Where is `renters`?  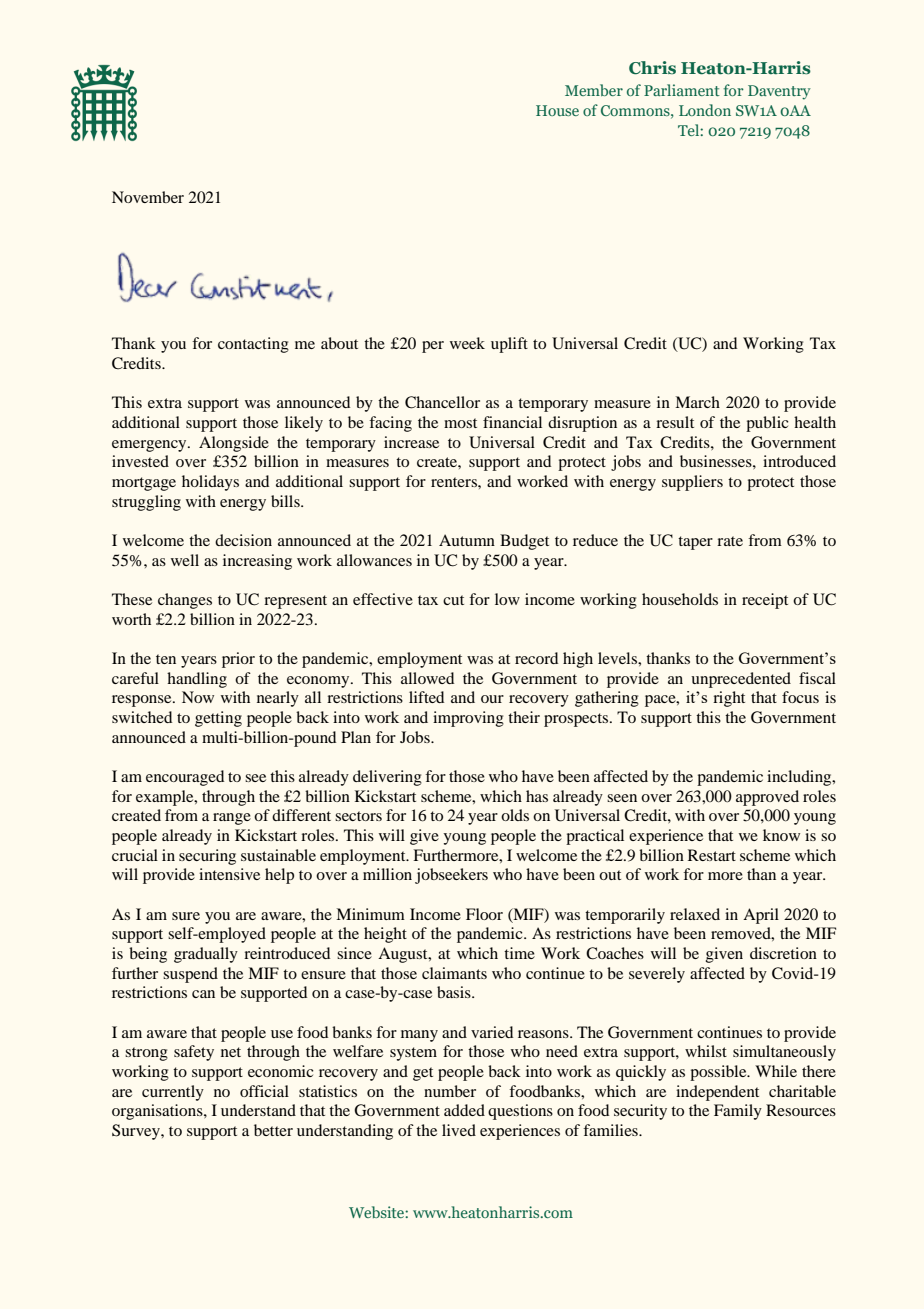
renters is located at coordinates (455, 482).
